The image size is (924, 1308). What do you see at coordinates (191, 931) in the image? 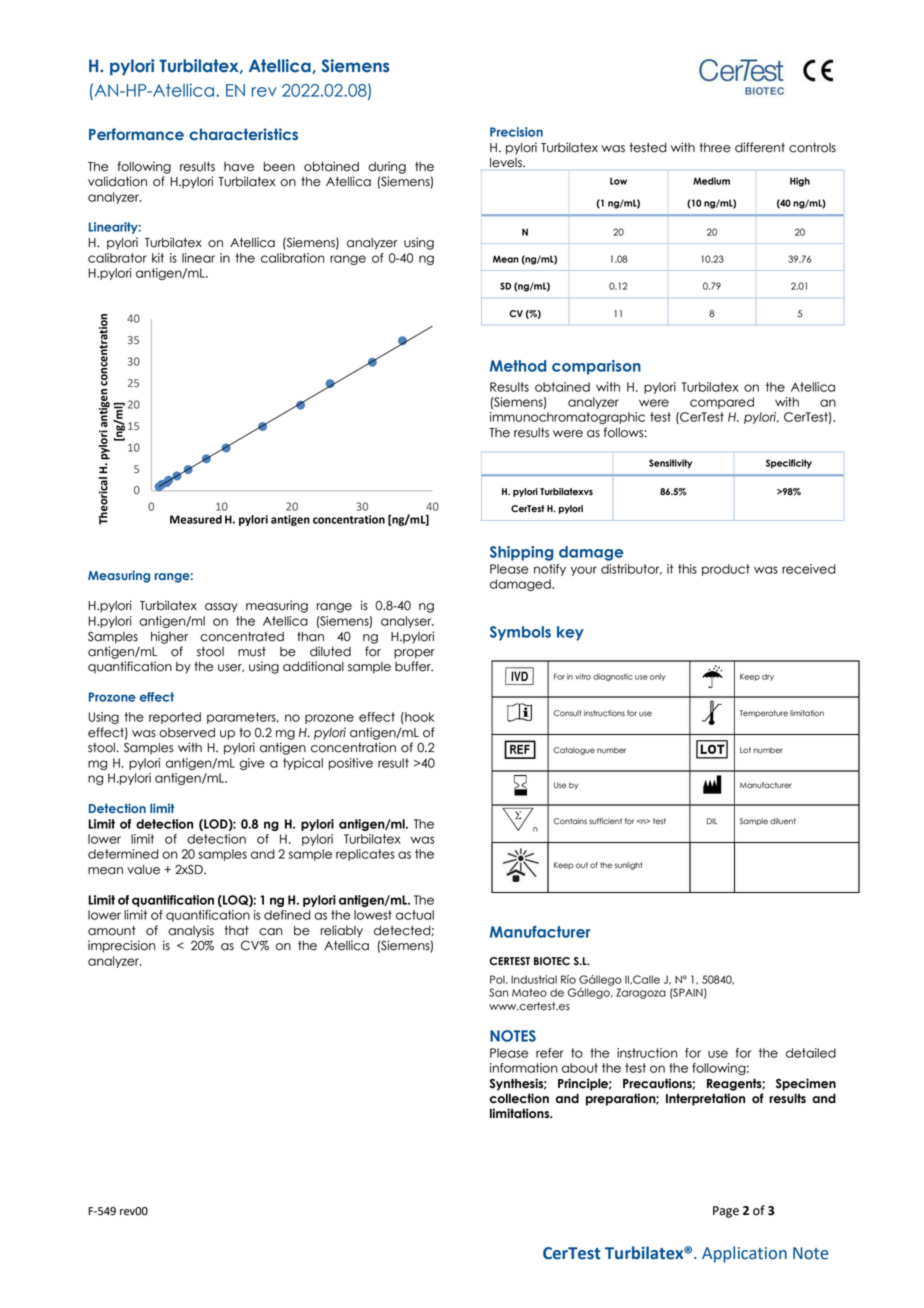
I see `analysis` at bounding box center [191, 931].
